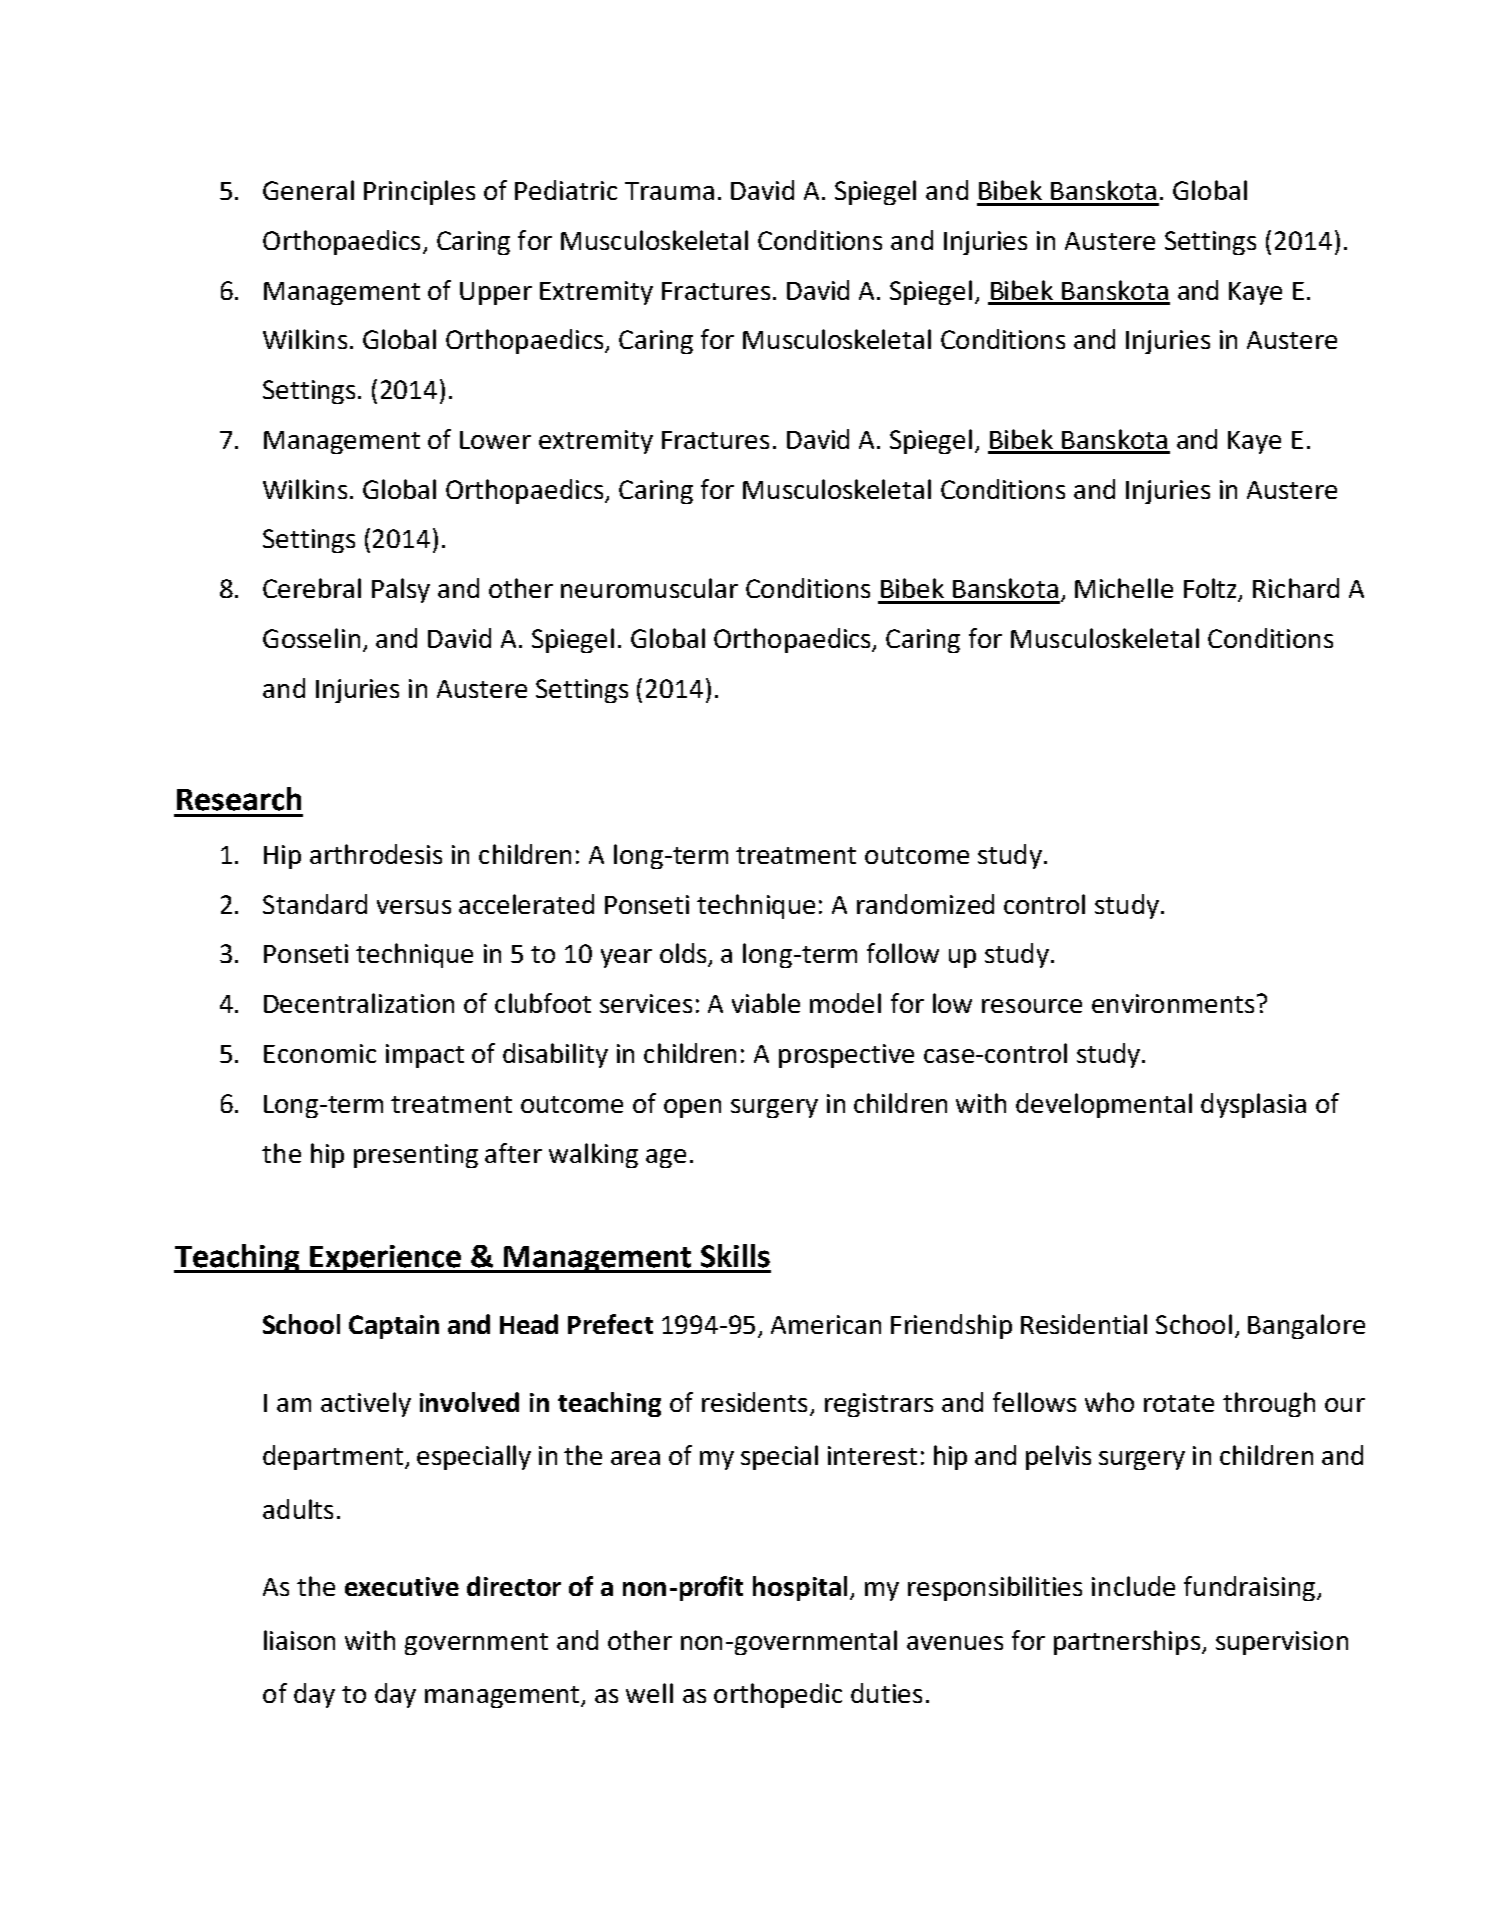 Image resolution: width=1486 pixels, height=1923 pixels. What do you see at coordinates (414, 907) in the screenshot?
I see `versus` at bounding box center [414, 907].
